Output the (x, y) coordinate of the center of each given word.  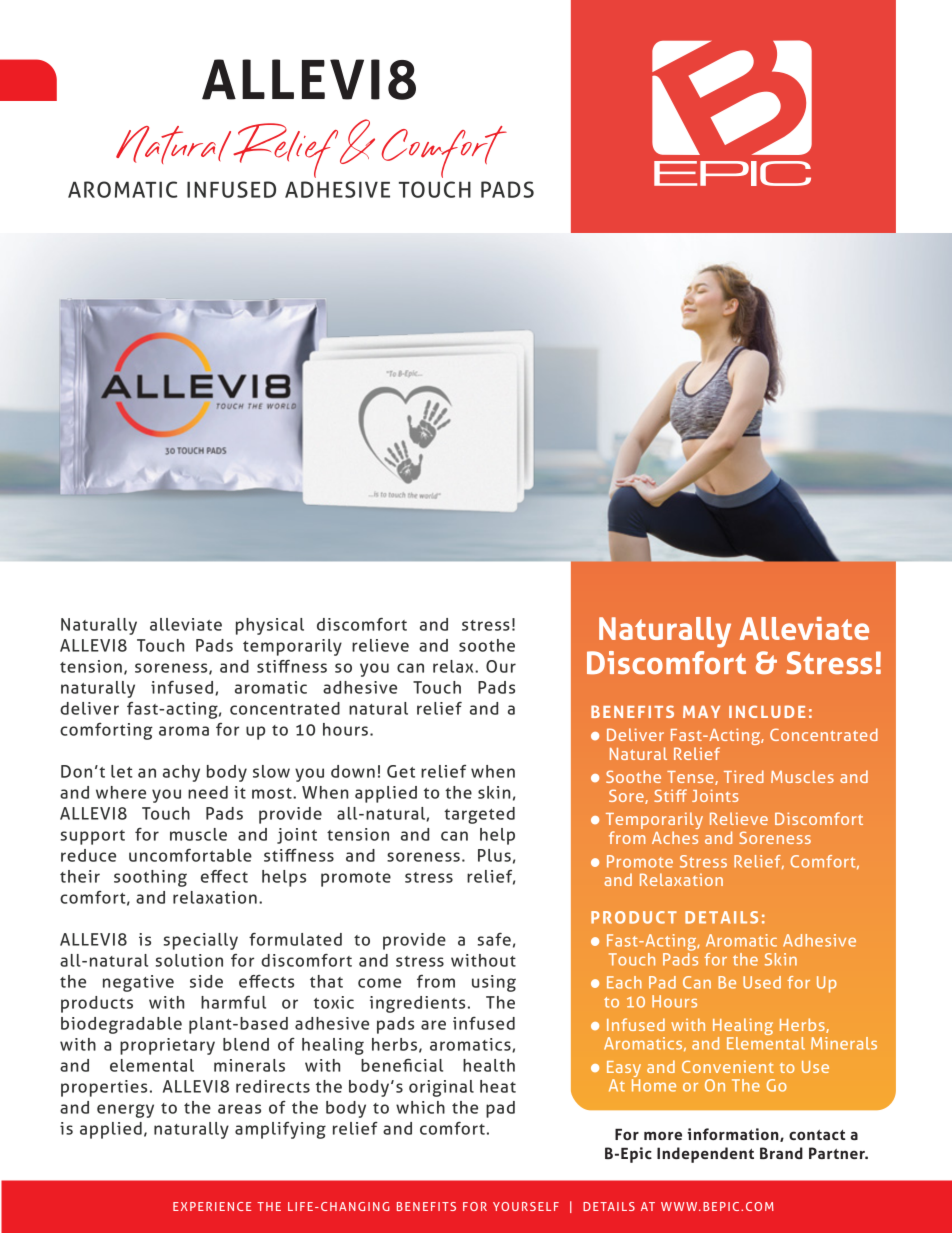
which (420, 1107)
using (494, 983)
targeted (479, 815)
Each (624, 982)
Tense (691, 778)
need (208, 792)
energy (125, 1111)
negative (138, 983)
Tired (744, 776)
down (353, 771)
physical (270, 626)
